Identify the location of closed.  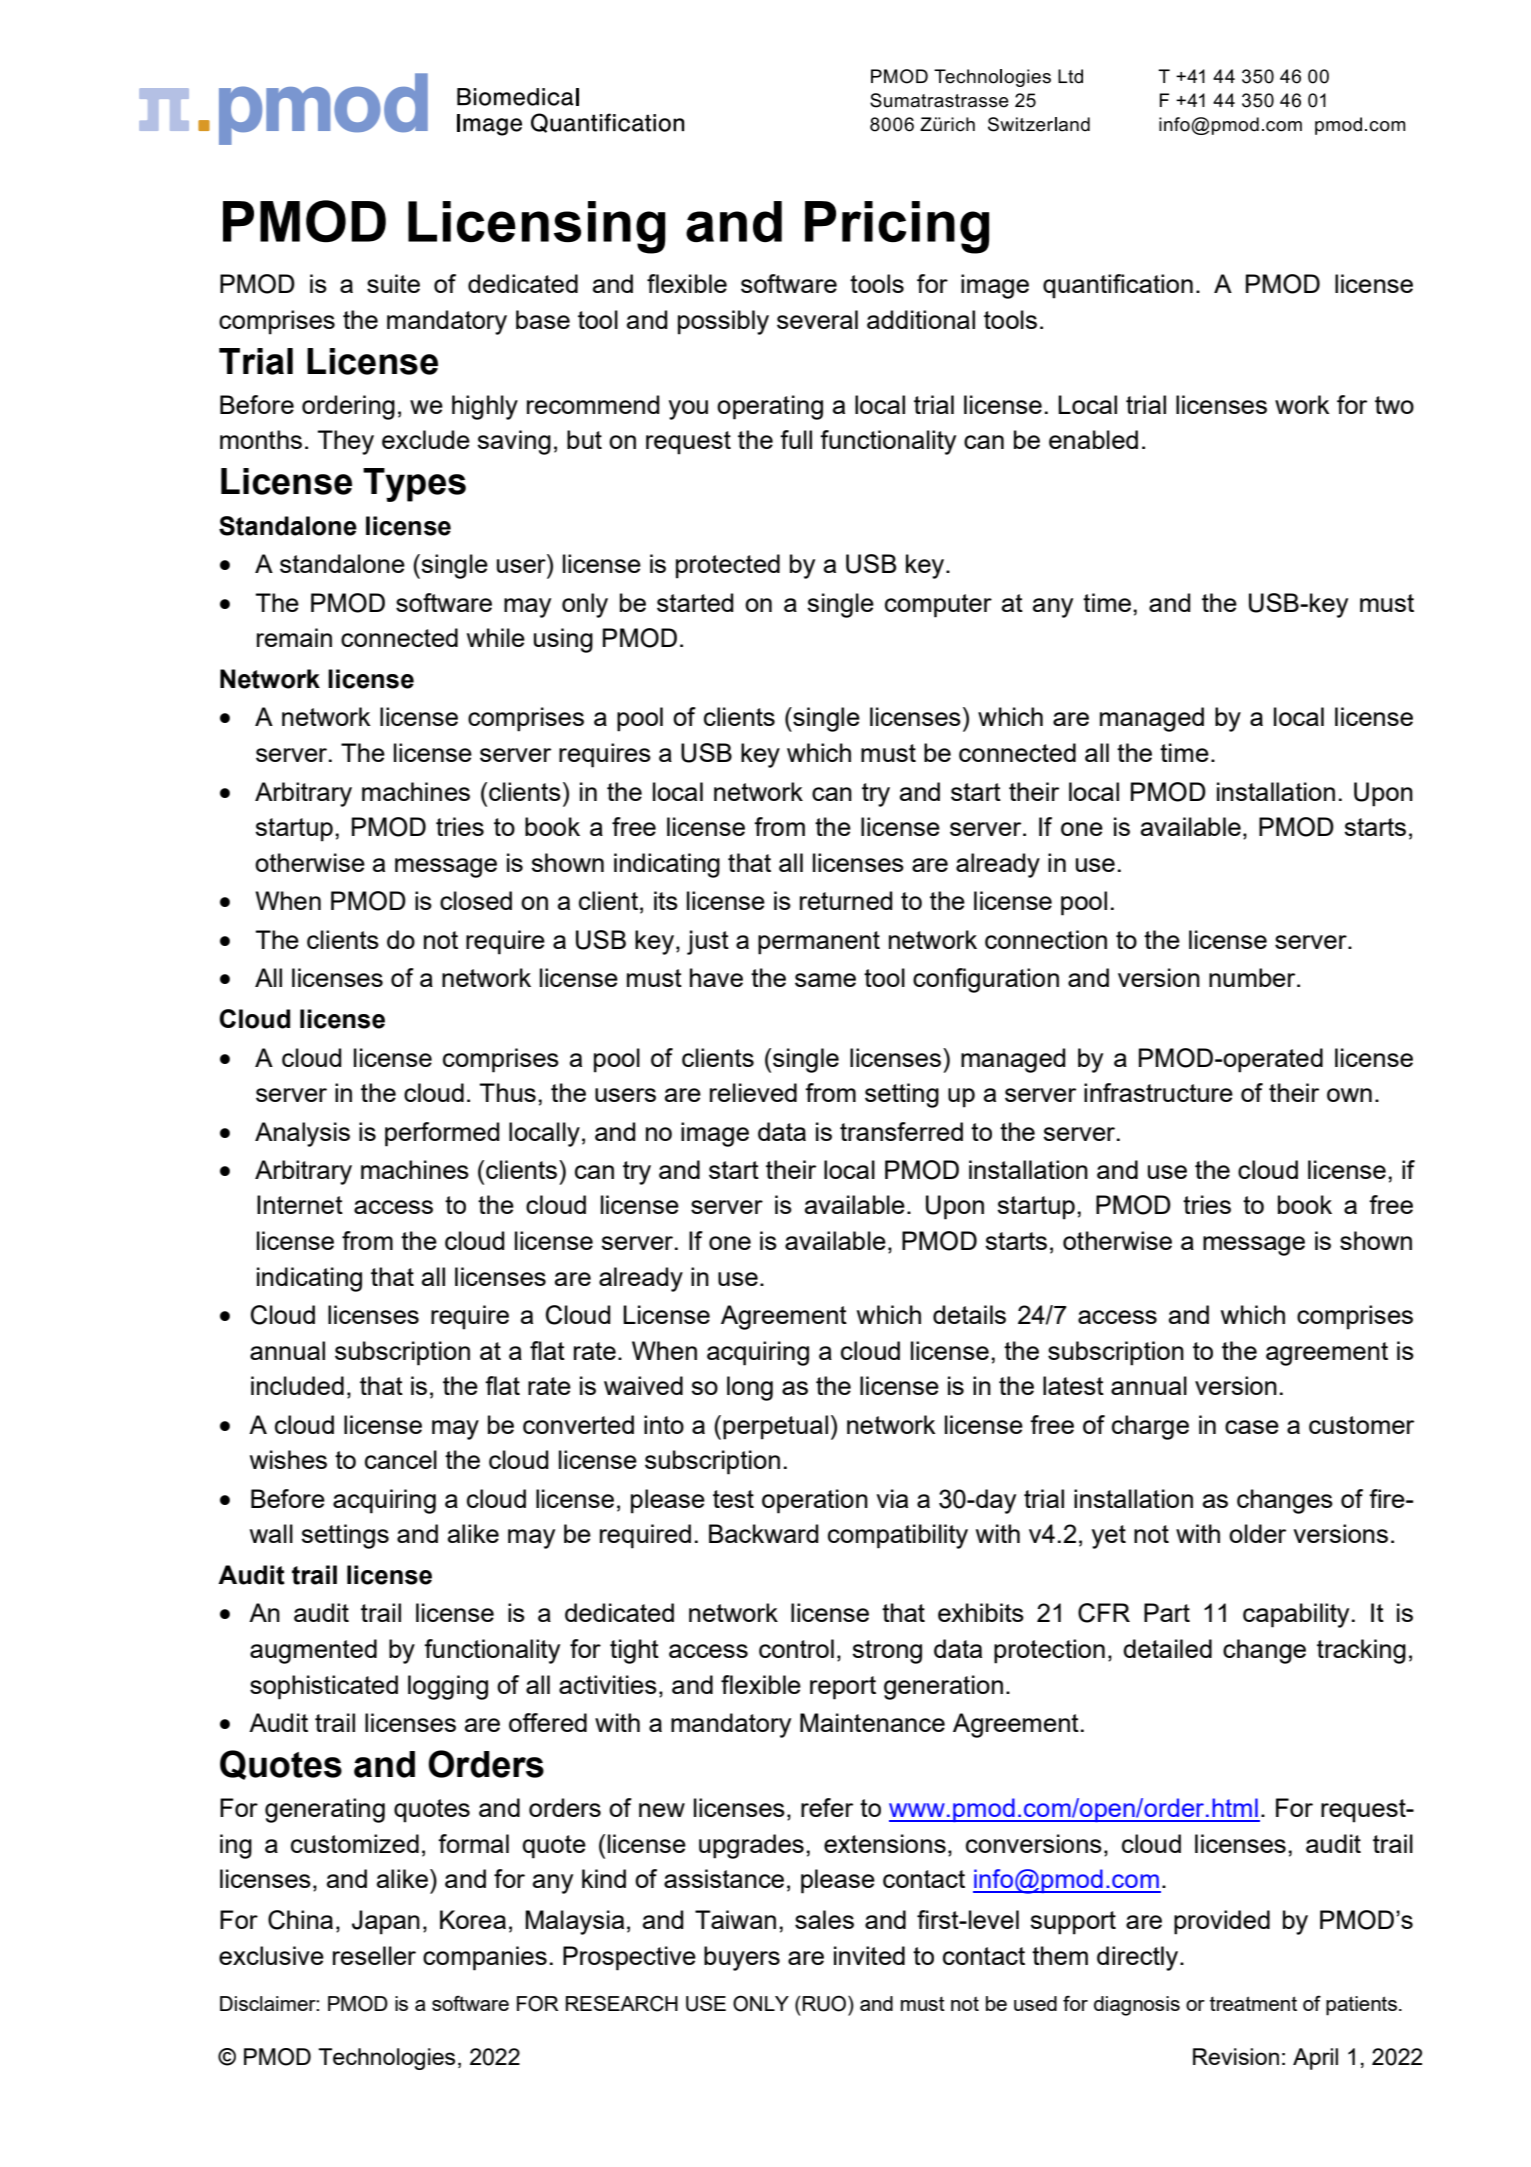
(476, 900).
